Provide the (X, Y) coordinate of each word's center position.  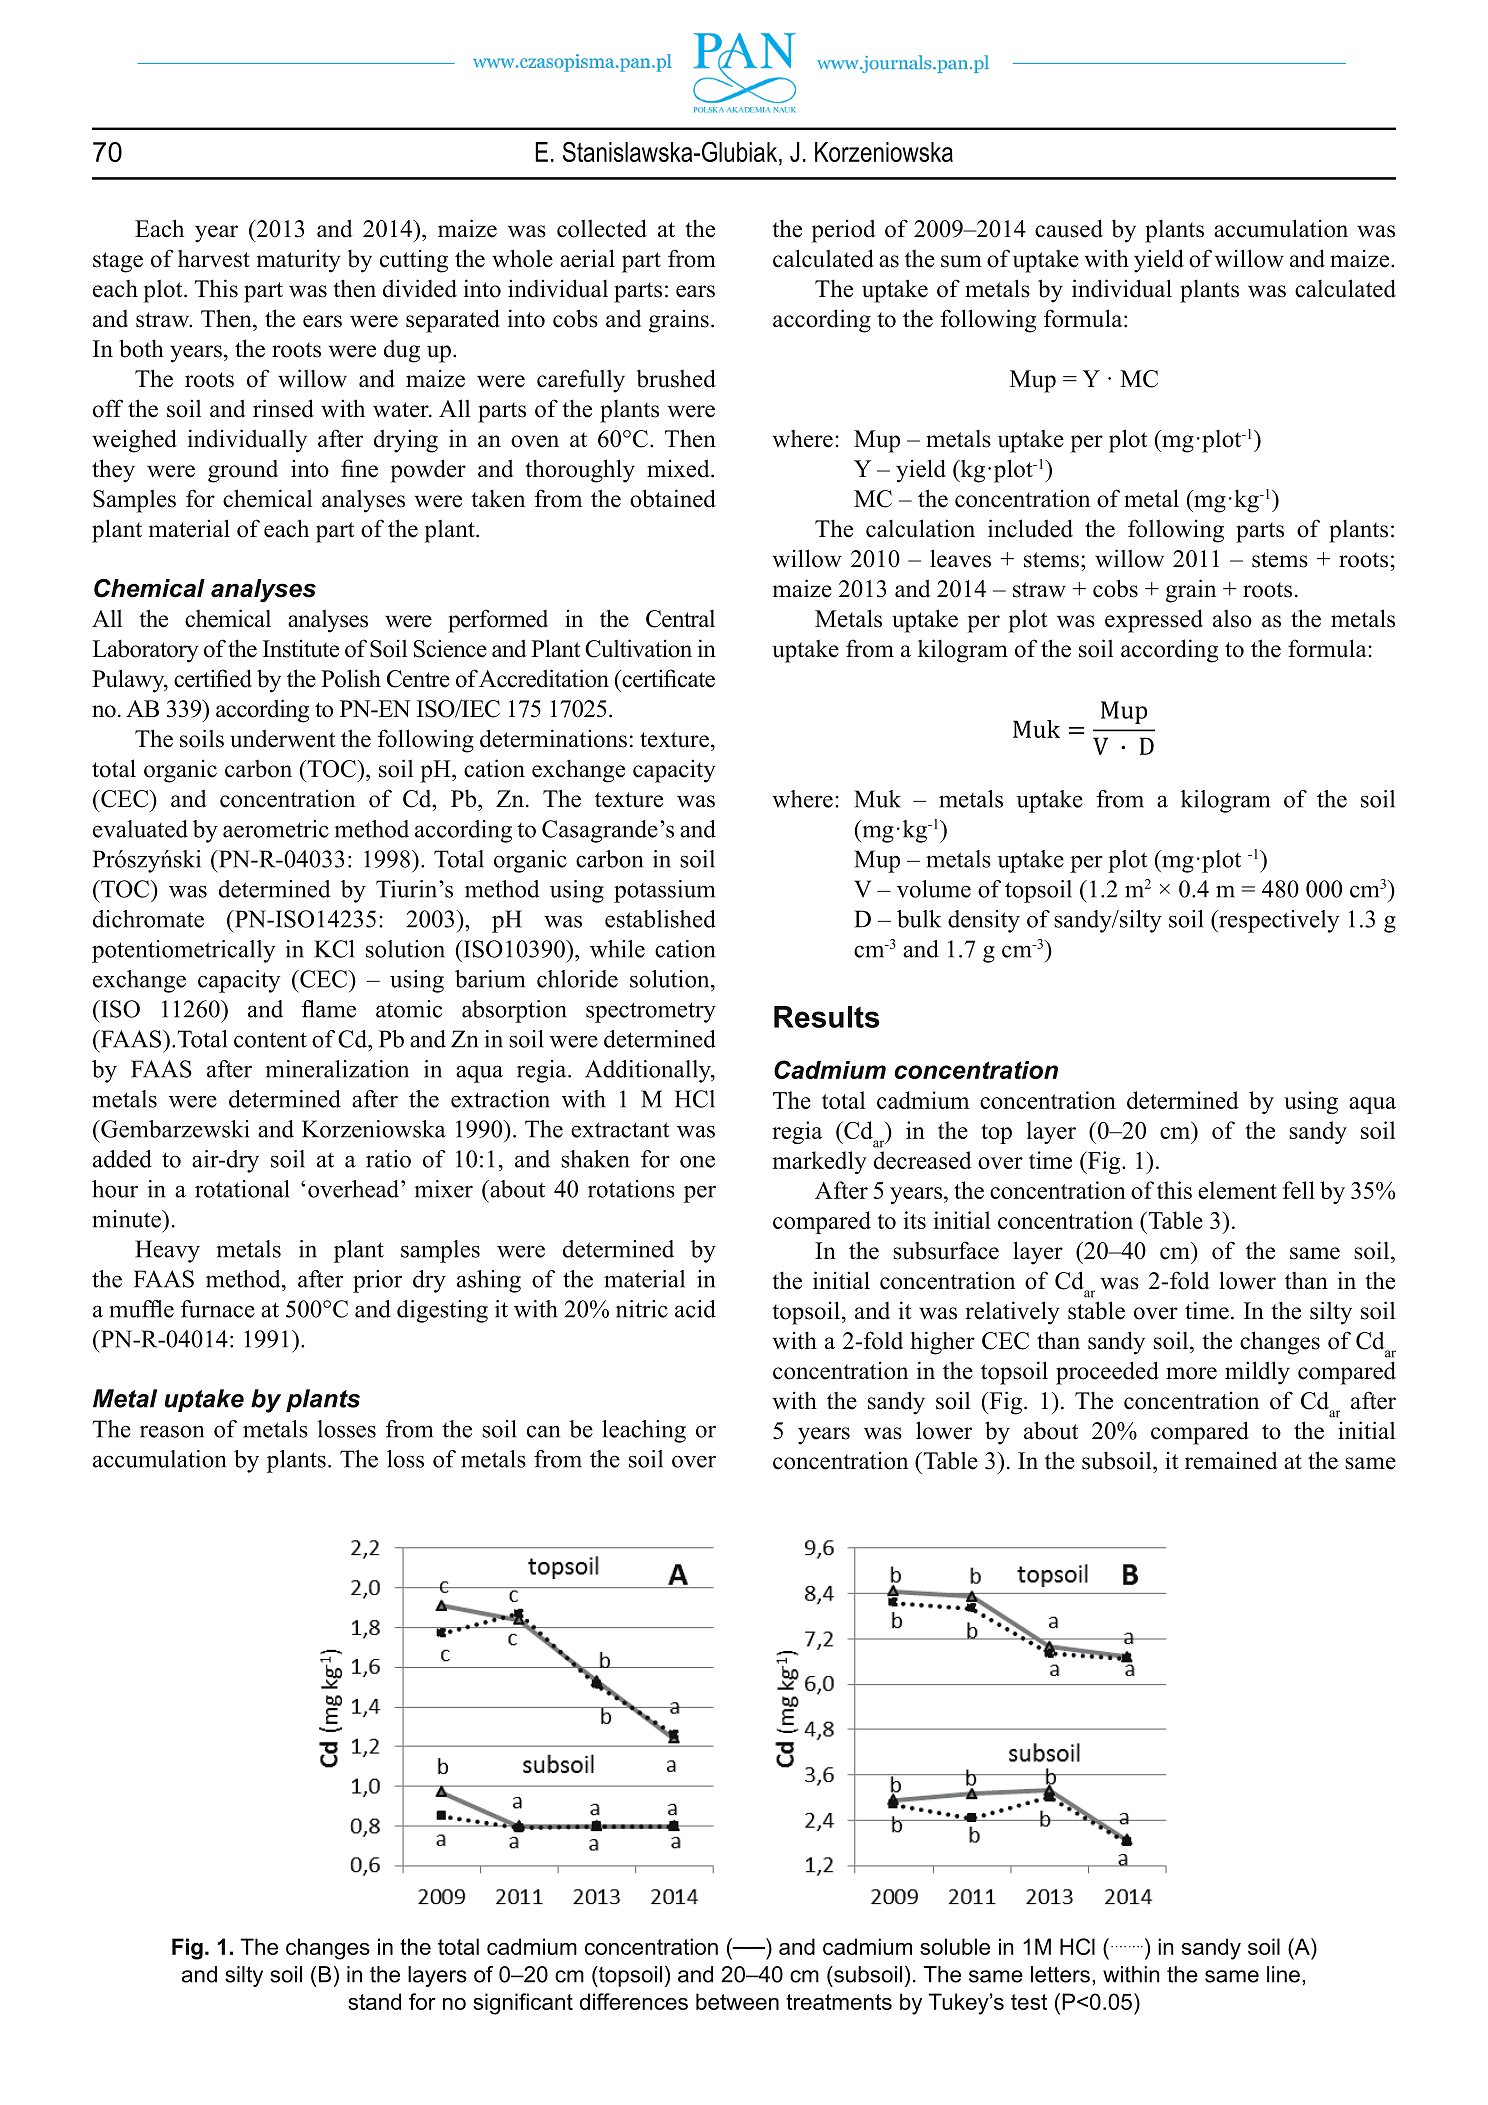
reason (172, 1431)
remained (1231, 1460)
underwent (282, 738)
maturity (299, 261)
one (697, 1161)
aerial (587, 258)
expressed (1154, 621)
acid (695, 1309)
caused (1069, 228)
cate (696, 680)
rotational (242, 1189)
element (1237, 1190)
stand (374, 2001)
